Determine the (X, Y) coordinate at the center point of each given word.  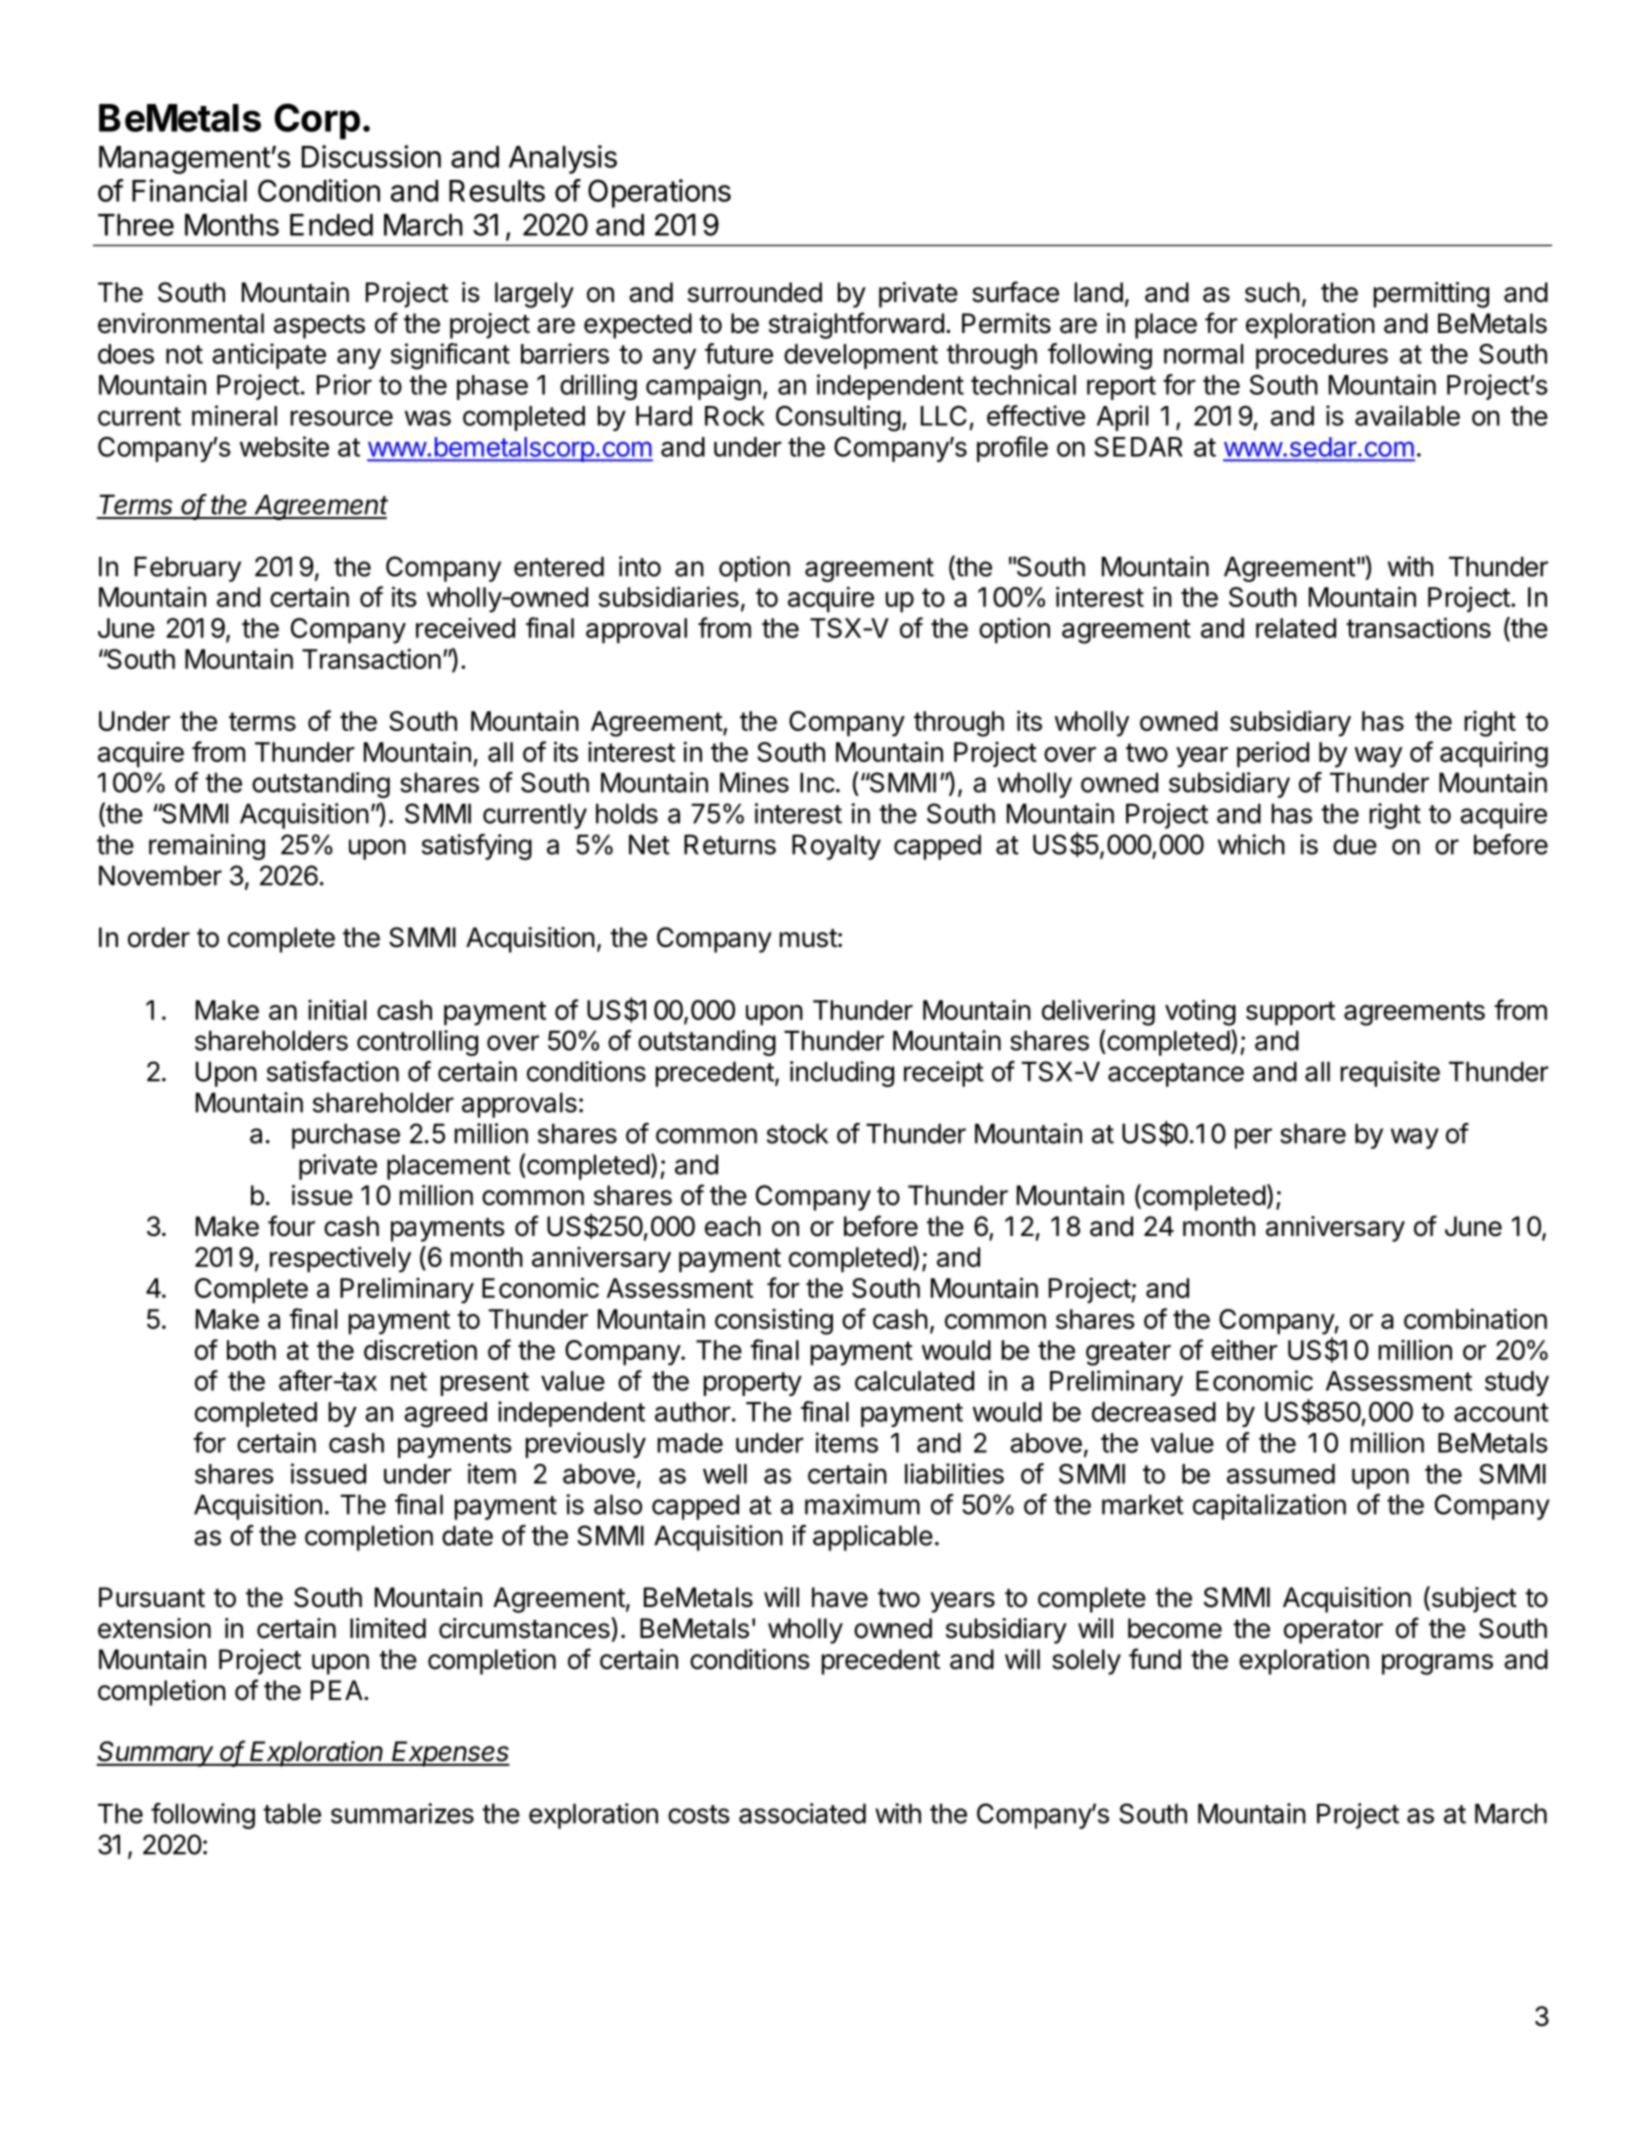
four (291, 1226)
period (1273, 754)
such (1272, 292)
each (733, 1226)
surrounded (755, 292)
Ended (331, 225)
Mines (754, 782)
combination (1475, 1318)
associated (802, 1813)
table (292, 1813)
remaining (207, 847)
